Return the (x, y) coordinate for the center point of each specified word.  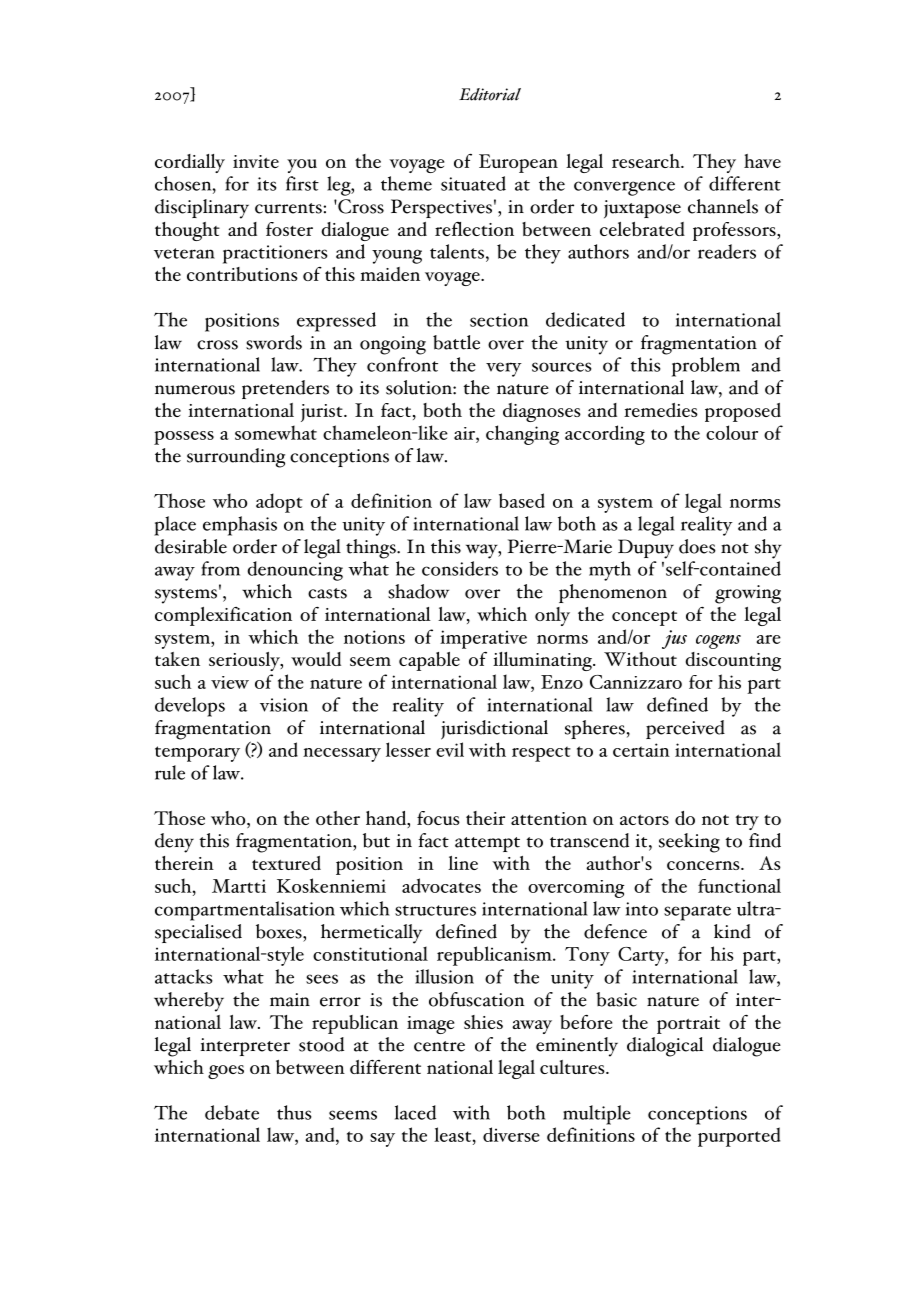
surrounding (236, 458)
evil (450, 749)
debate (232, 1112)
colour (732, 432)
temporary (197, 754)
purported (739, 1137)
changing (522, 435)
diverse (511, 1134)
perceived (685, 729)
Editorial (490, 94)
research (647, 161)
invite (256, 161)
